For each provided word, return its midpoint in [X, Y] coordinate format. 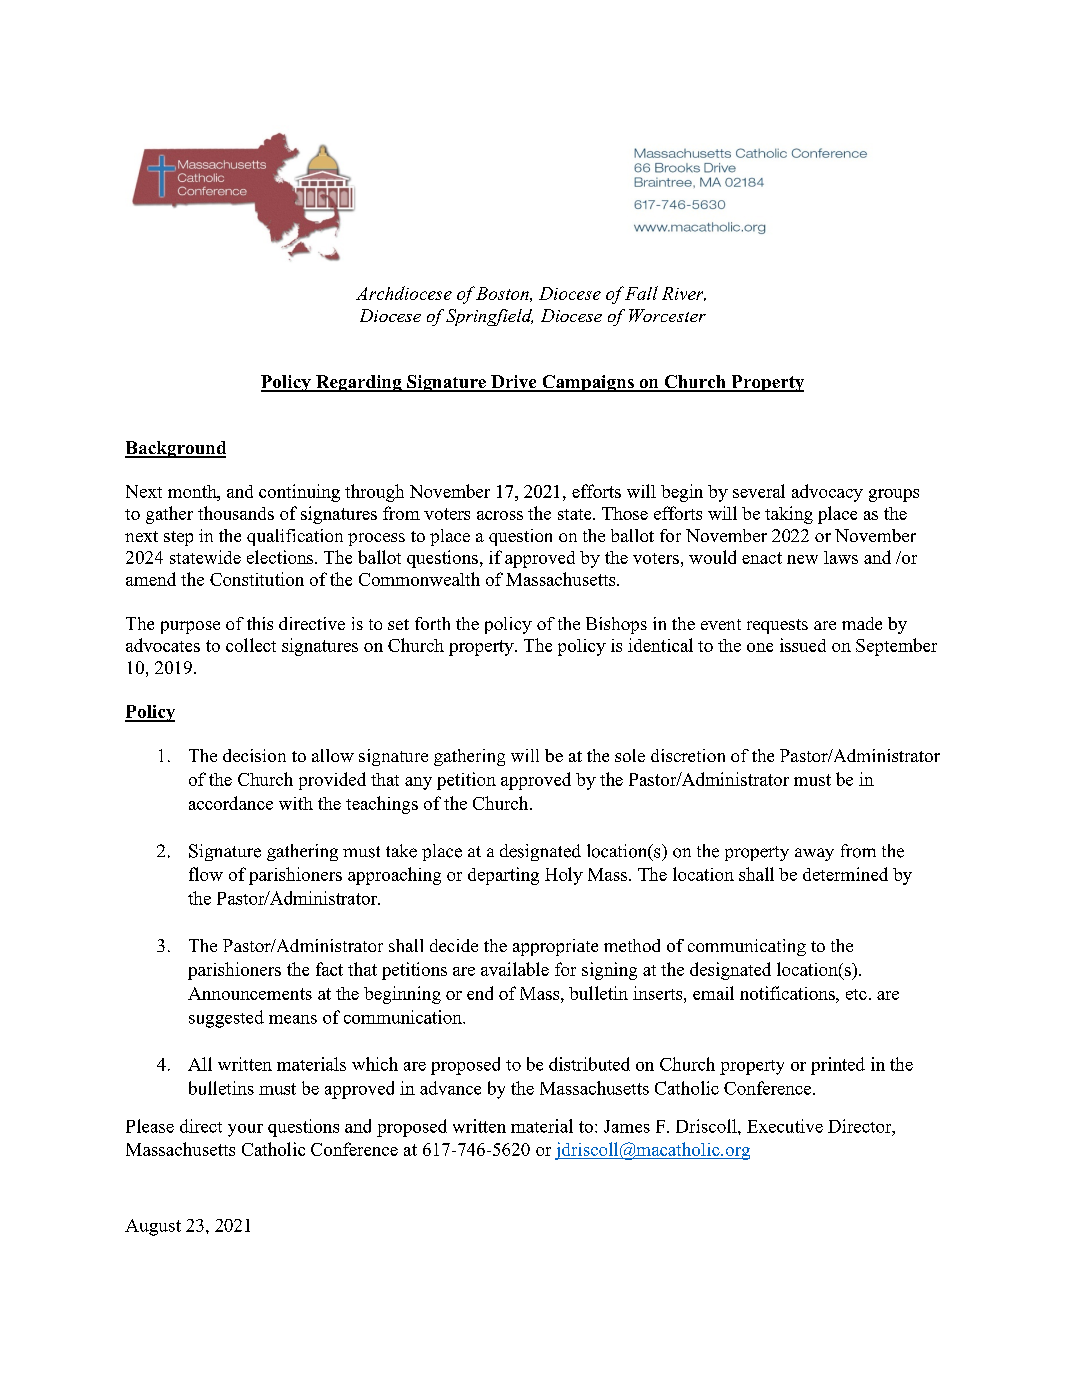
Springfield [489, 317]
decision [254, 755]
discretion [688, 755]
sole [630, 755]
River [684, 294]
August [153, 1227]
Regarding [359, 383]
